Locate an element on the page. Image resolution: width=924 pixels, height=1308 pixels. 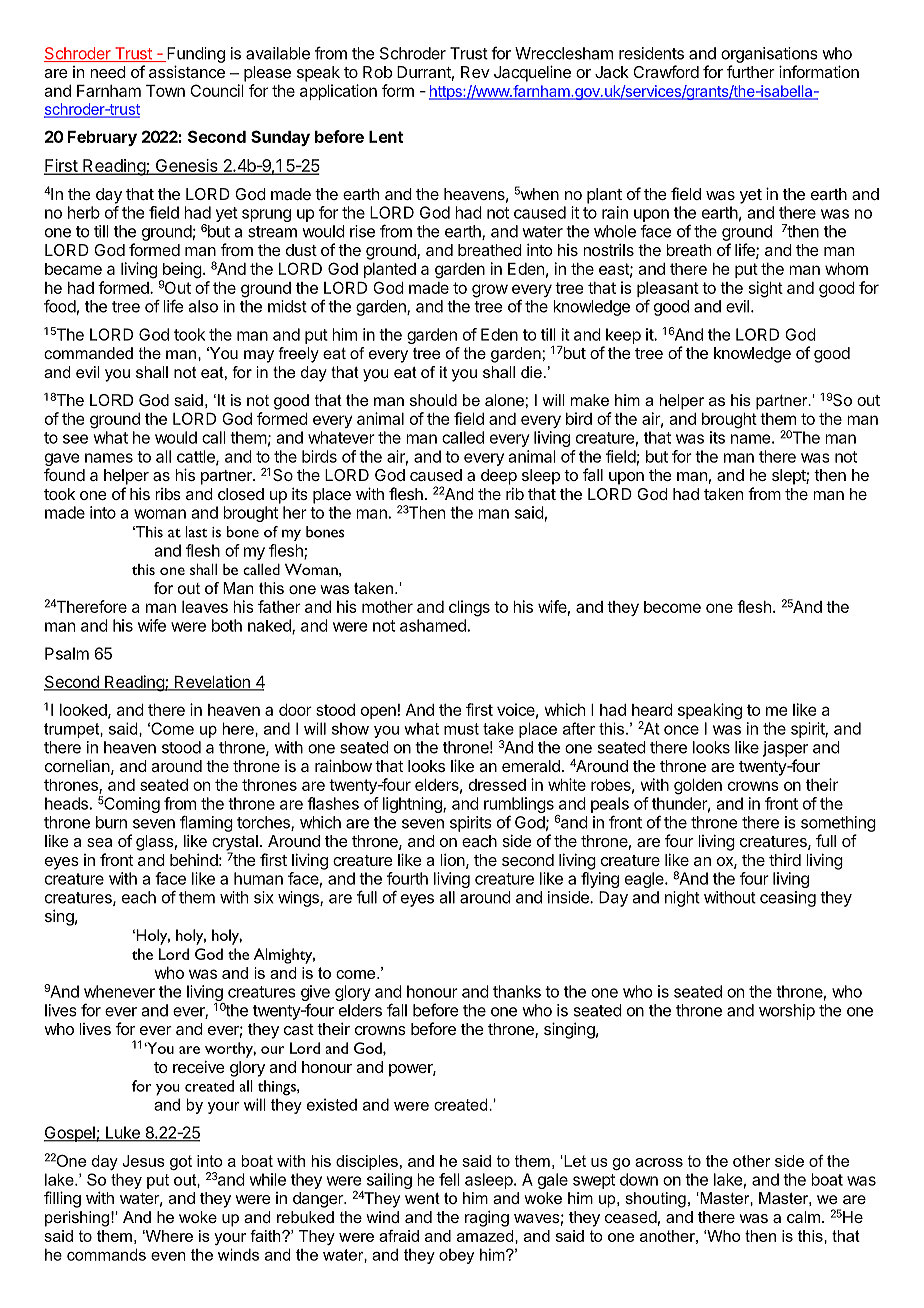
raging is located at coordinates (487, 1218).
